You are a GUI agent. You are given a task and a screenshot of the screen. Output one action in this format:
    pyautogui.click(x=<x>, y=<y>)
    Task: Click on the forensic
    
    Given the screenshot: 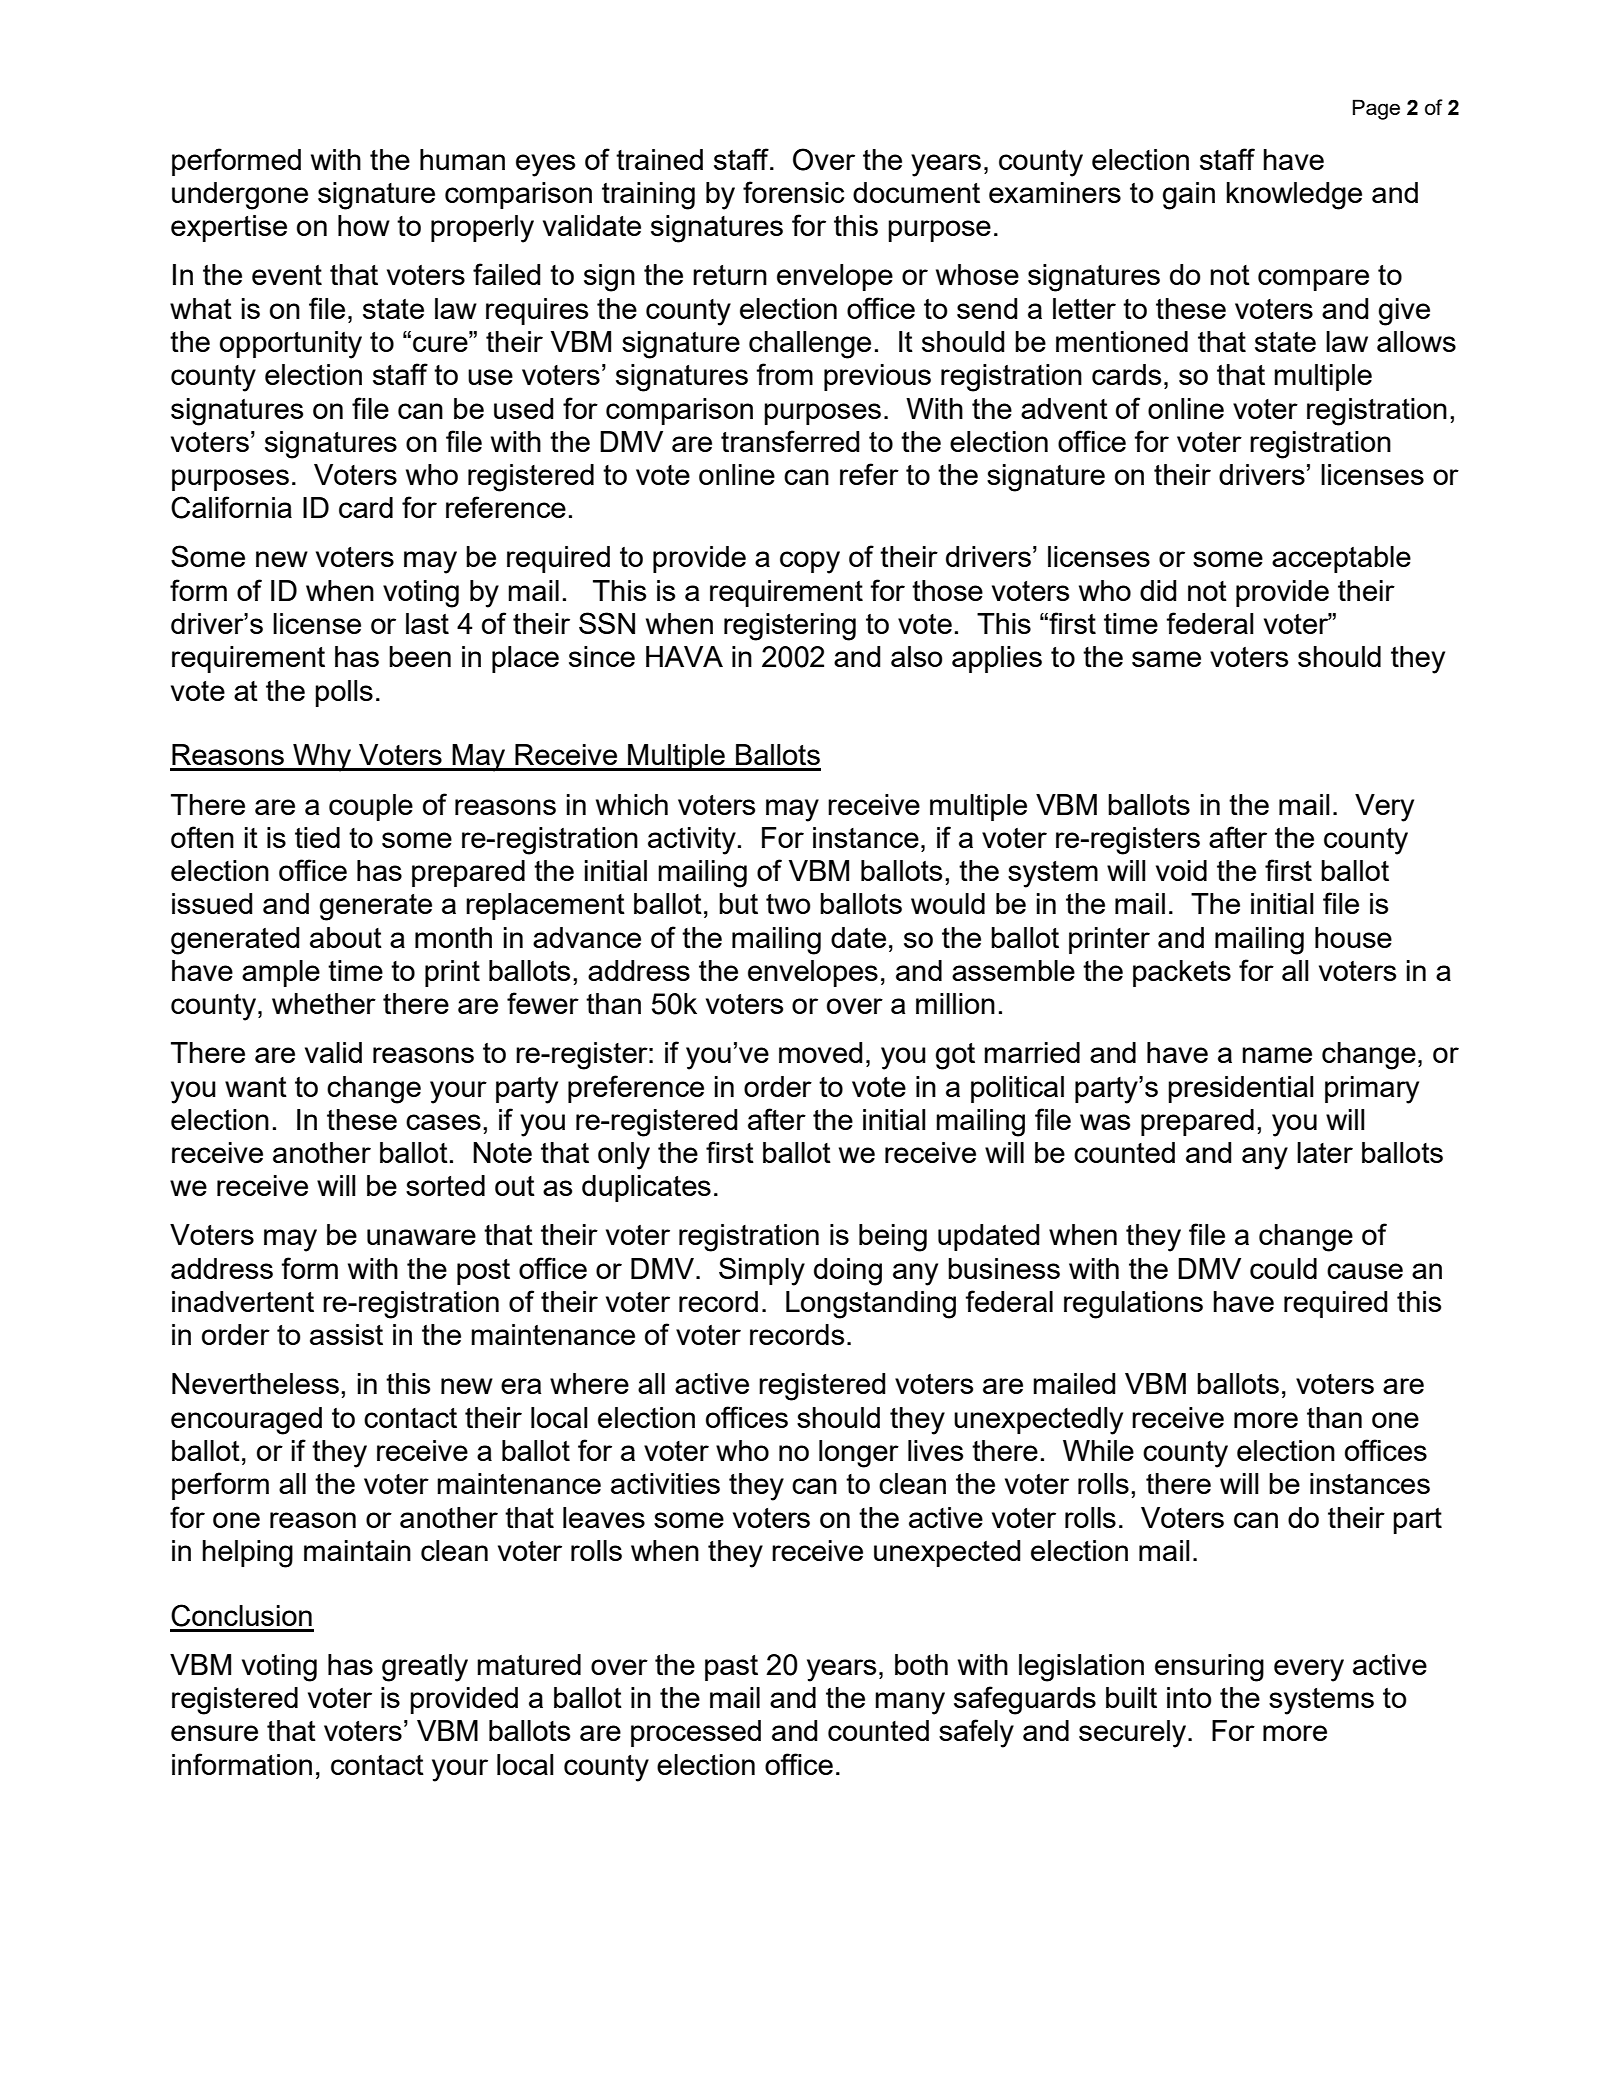 What is the action you would take?
    pyautogui.click(x=793, y=192)
